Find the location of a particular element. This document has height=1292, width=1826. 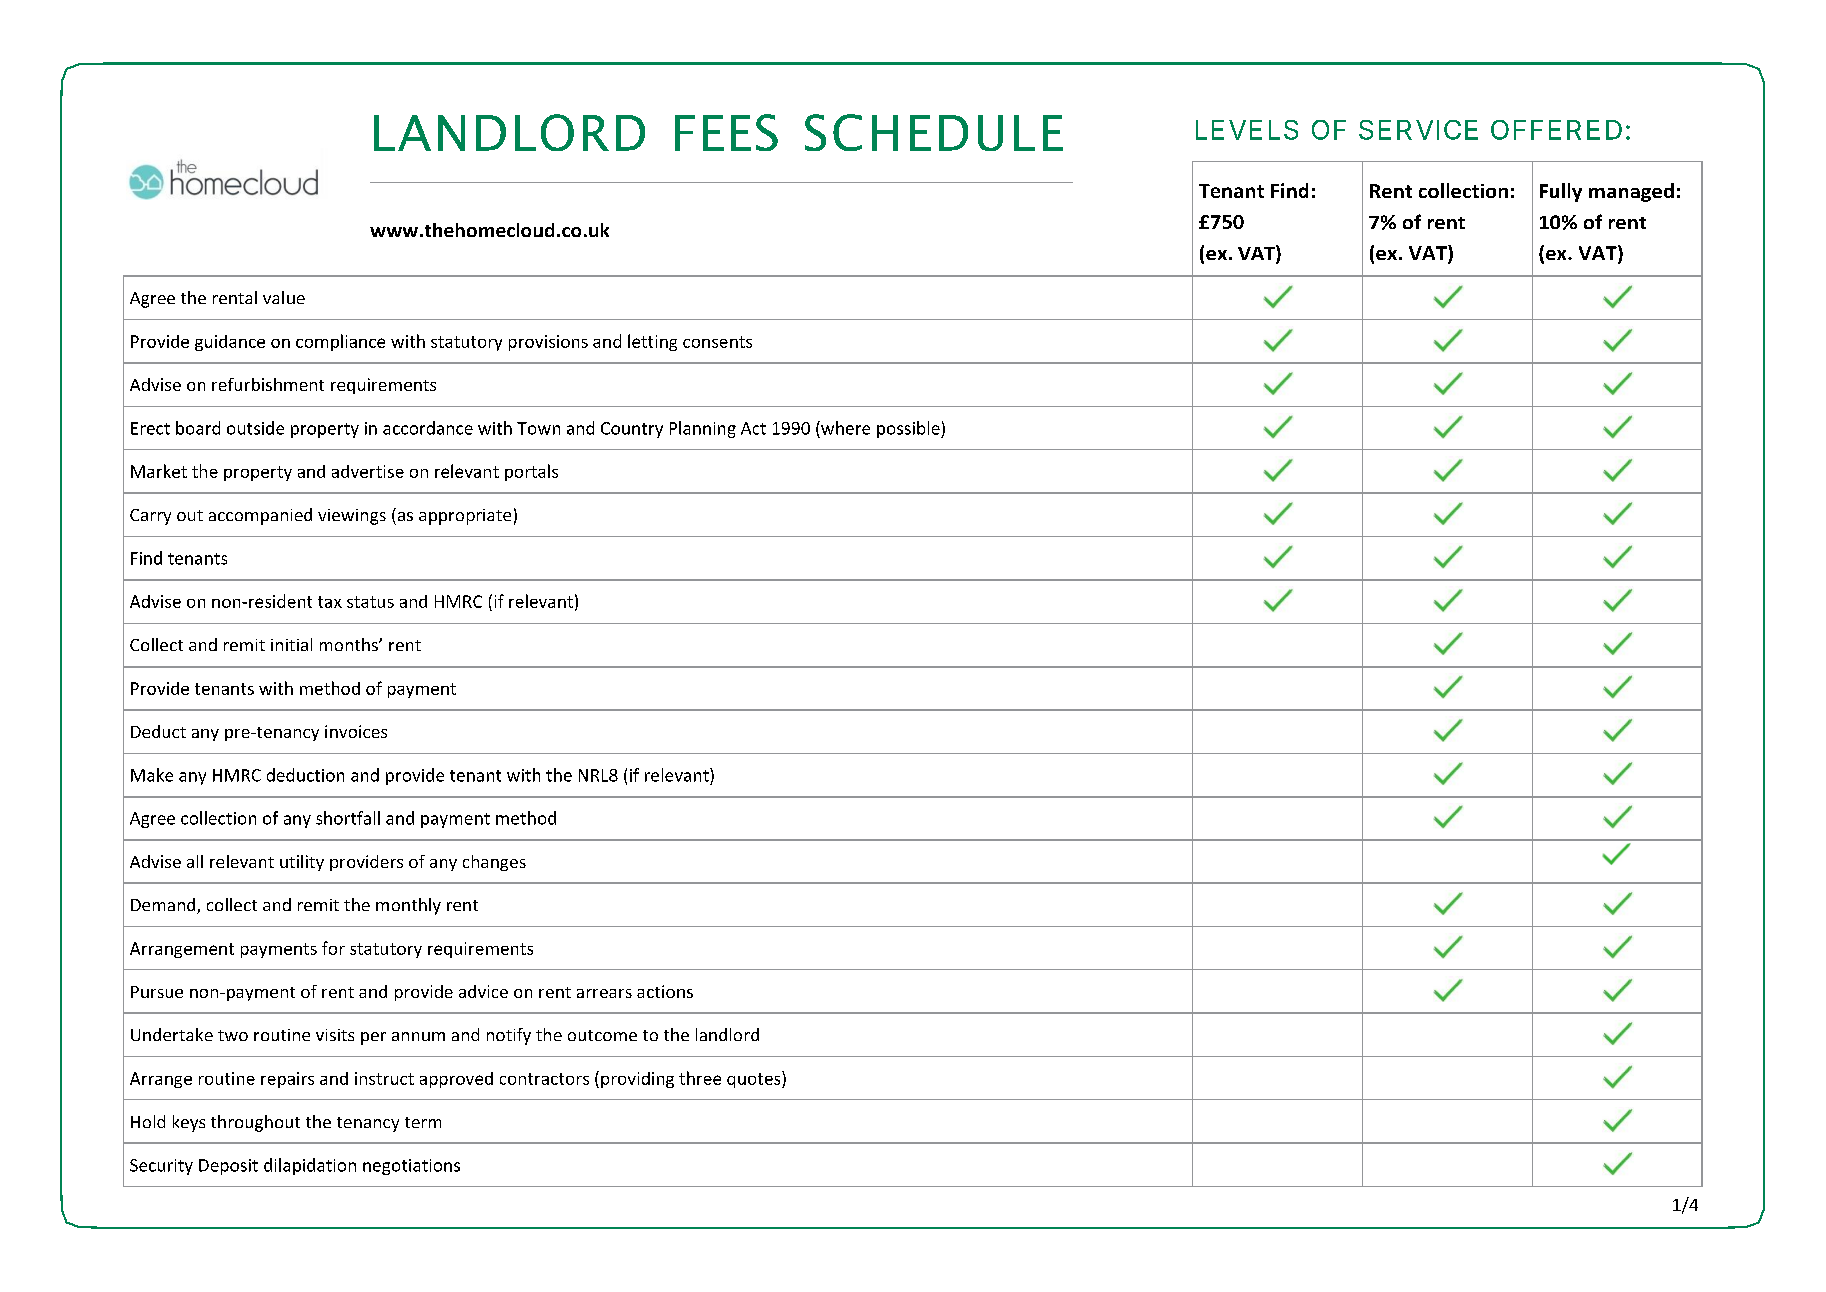

viewings is located at coordinates (352, 517).
